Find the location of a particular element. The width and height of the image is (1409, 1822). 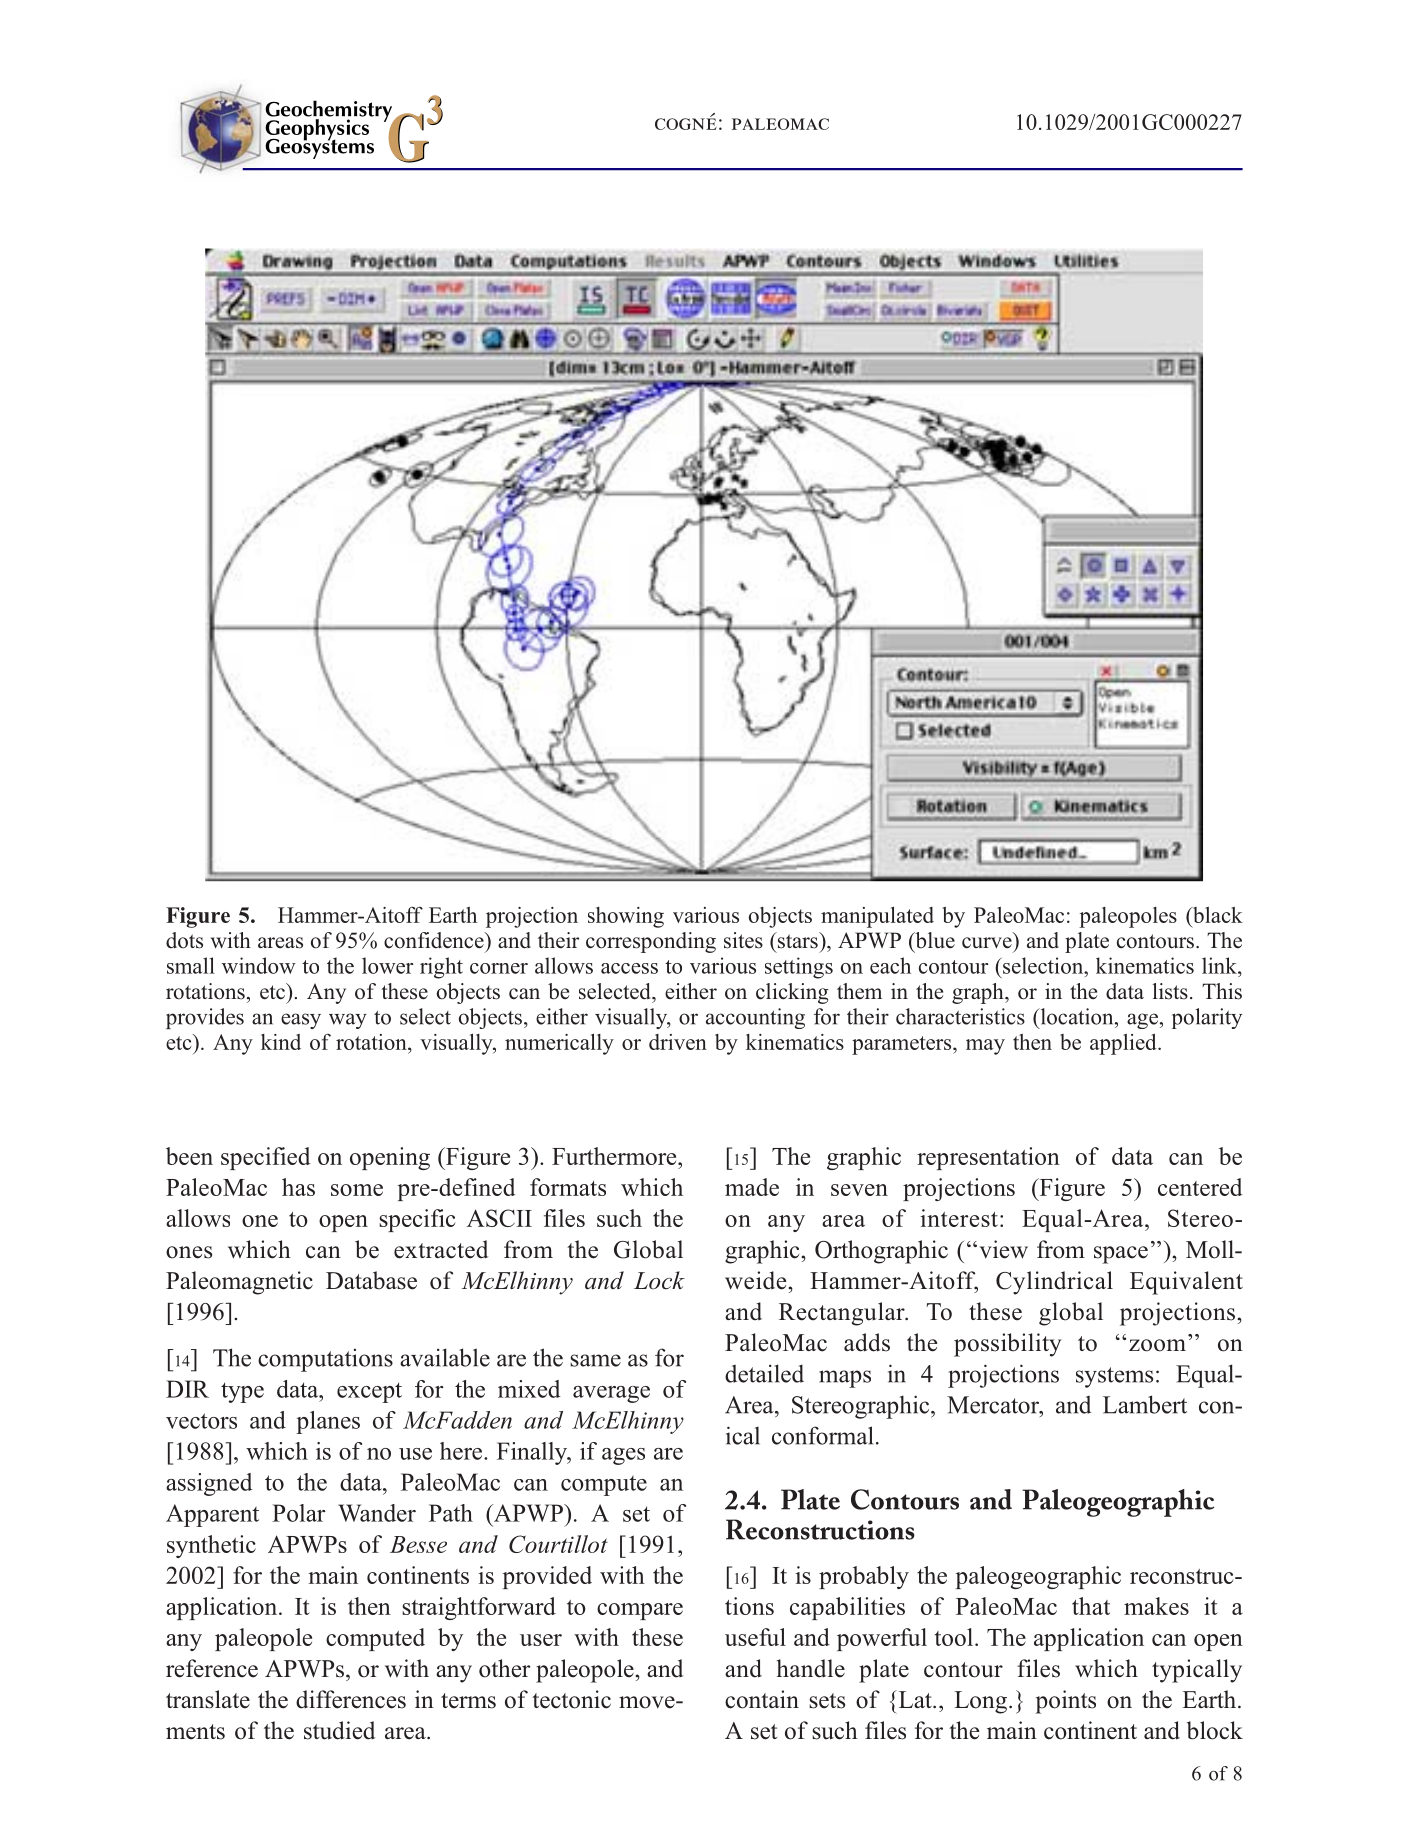

contain is located at coordinates (762, 1699).
